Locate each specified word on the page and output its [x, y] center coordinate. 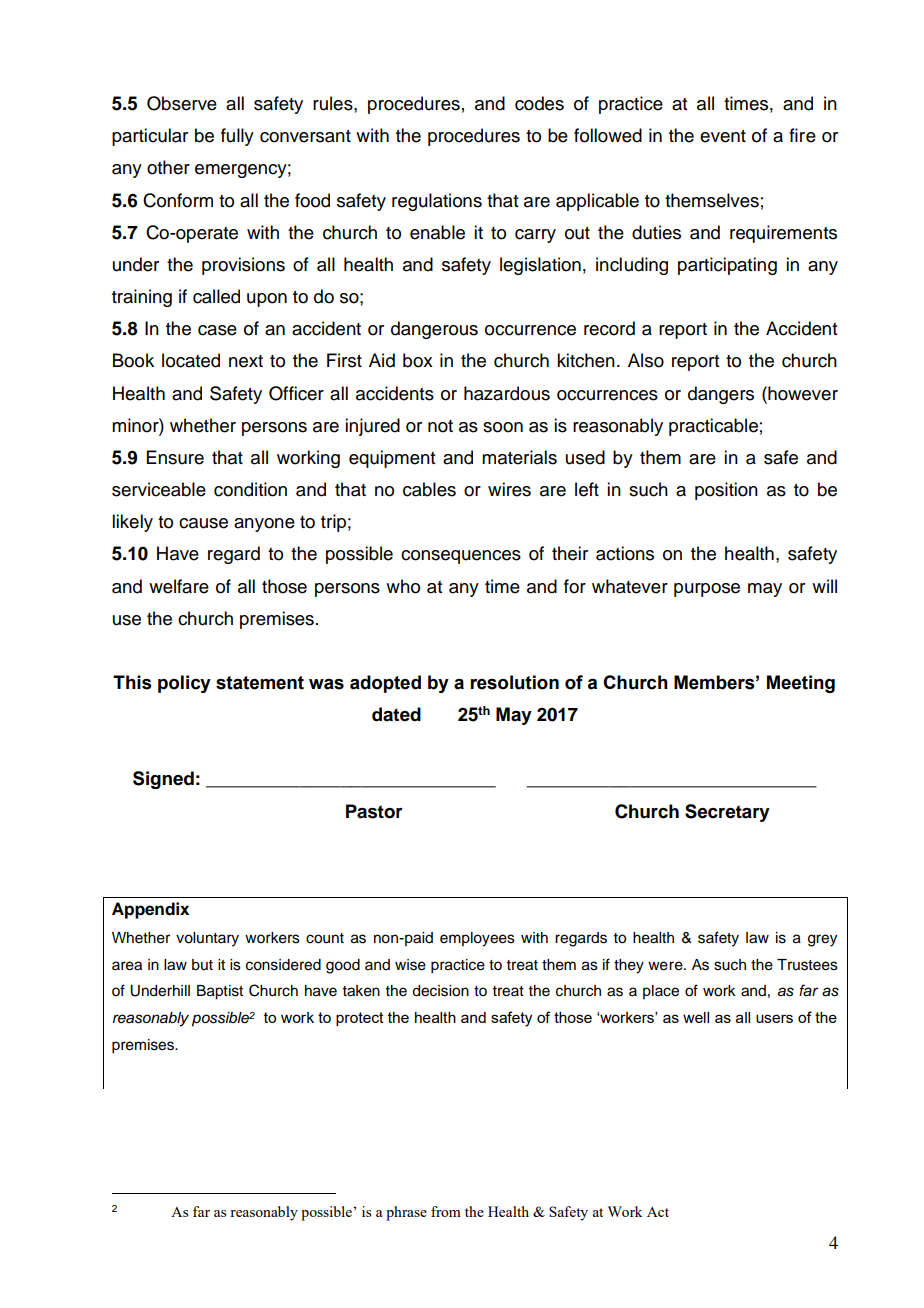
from [446, 1211]
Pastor [374, 811]
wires [509, 489]
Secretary [727, 813]
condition [250, 489]
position [726, 491]
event [723, 136]
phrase [406, 1213]
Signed [163, 780]
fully [237, 137]
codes [539, 103]
